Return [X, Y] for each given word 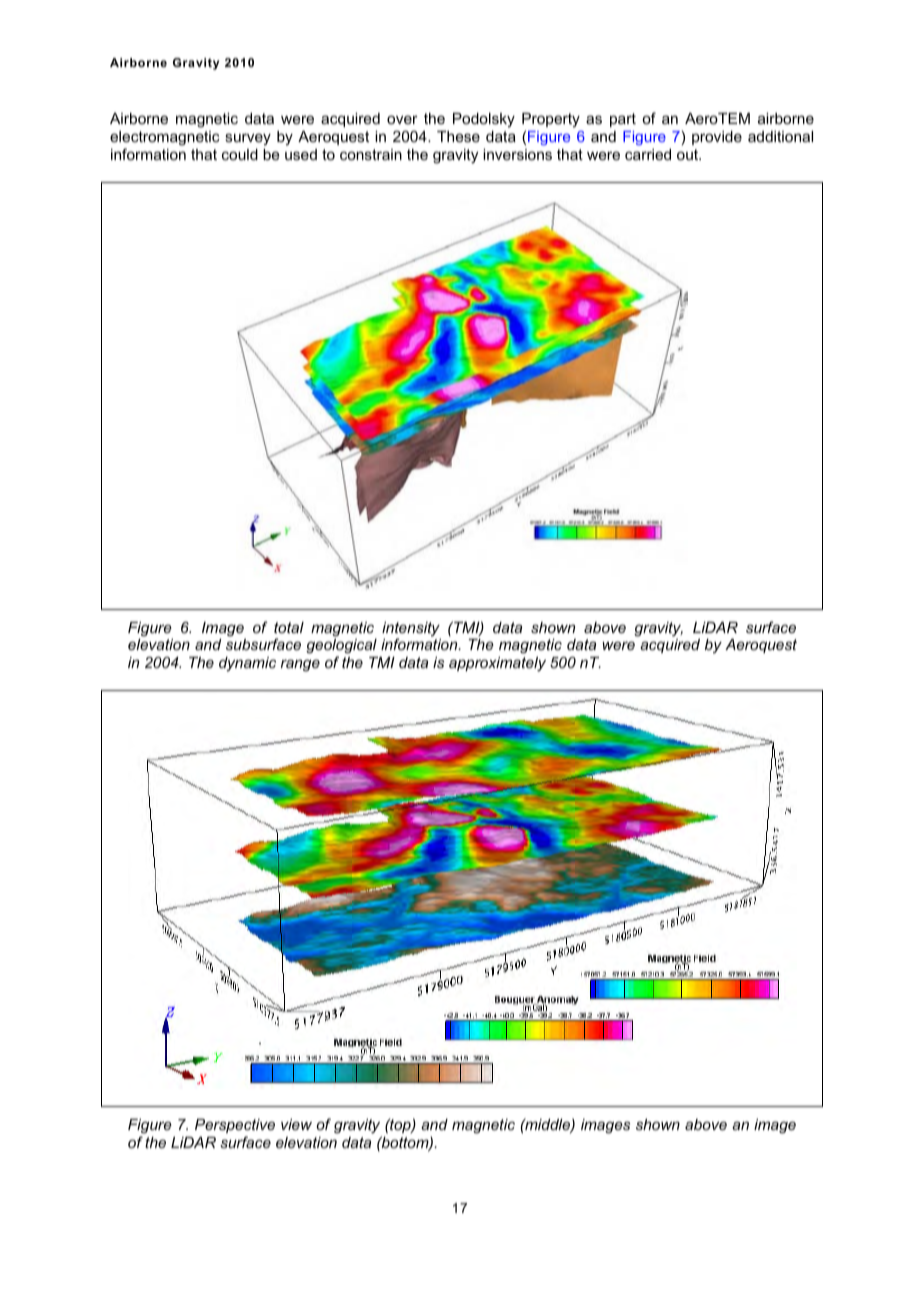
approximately [497, 664]
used [301, 154]
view [296, 1124]
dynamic [247, 664]
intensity [411, 630]
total [289, 627]
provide [717, 138]
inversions [517, 154]
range [300, 665]
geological [341, 648]
